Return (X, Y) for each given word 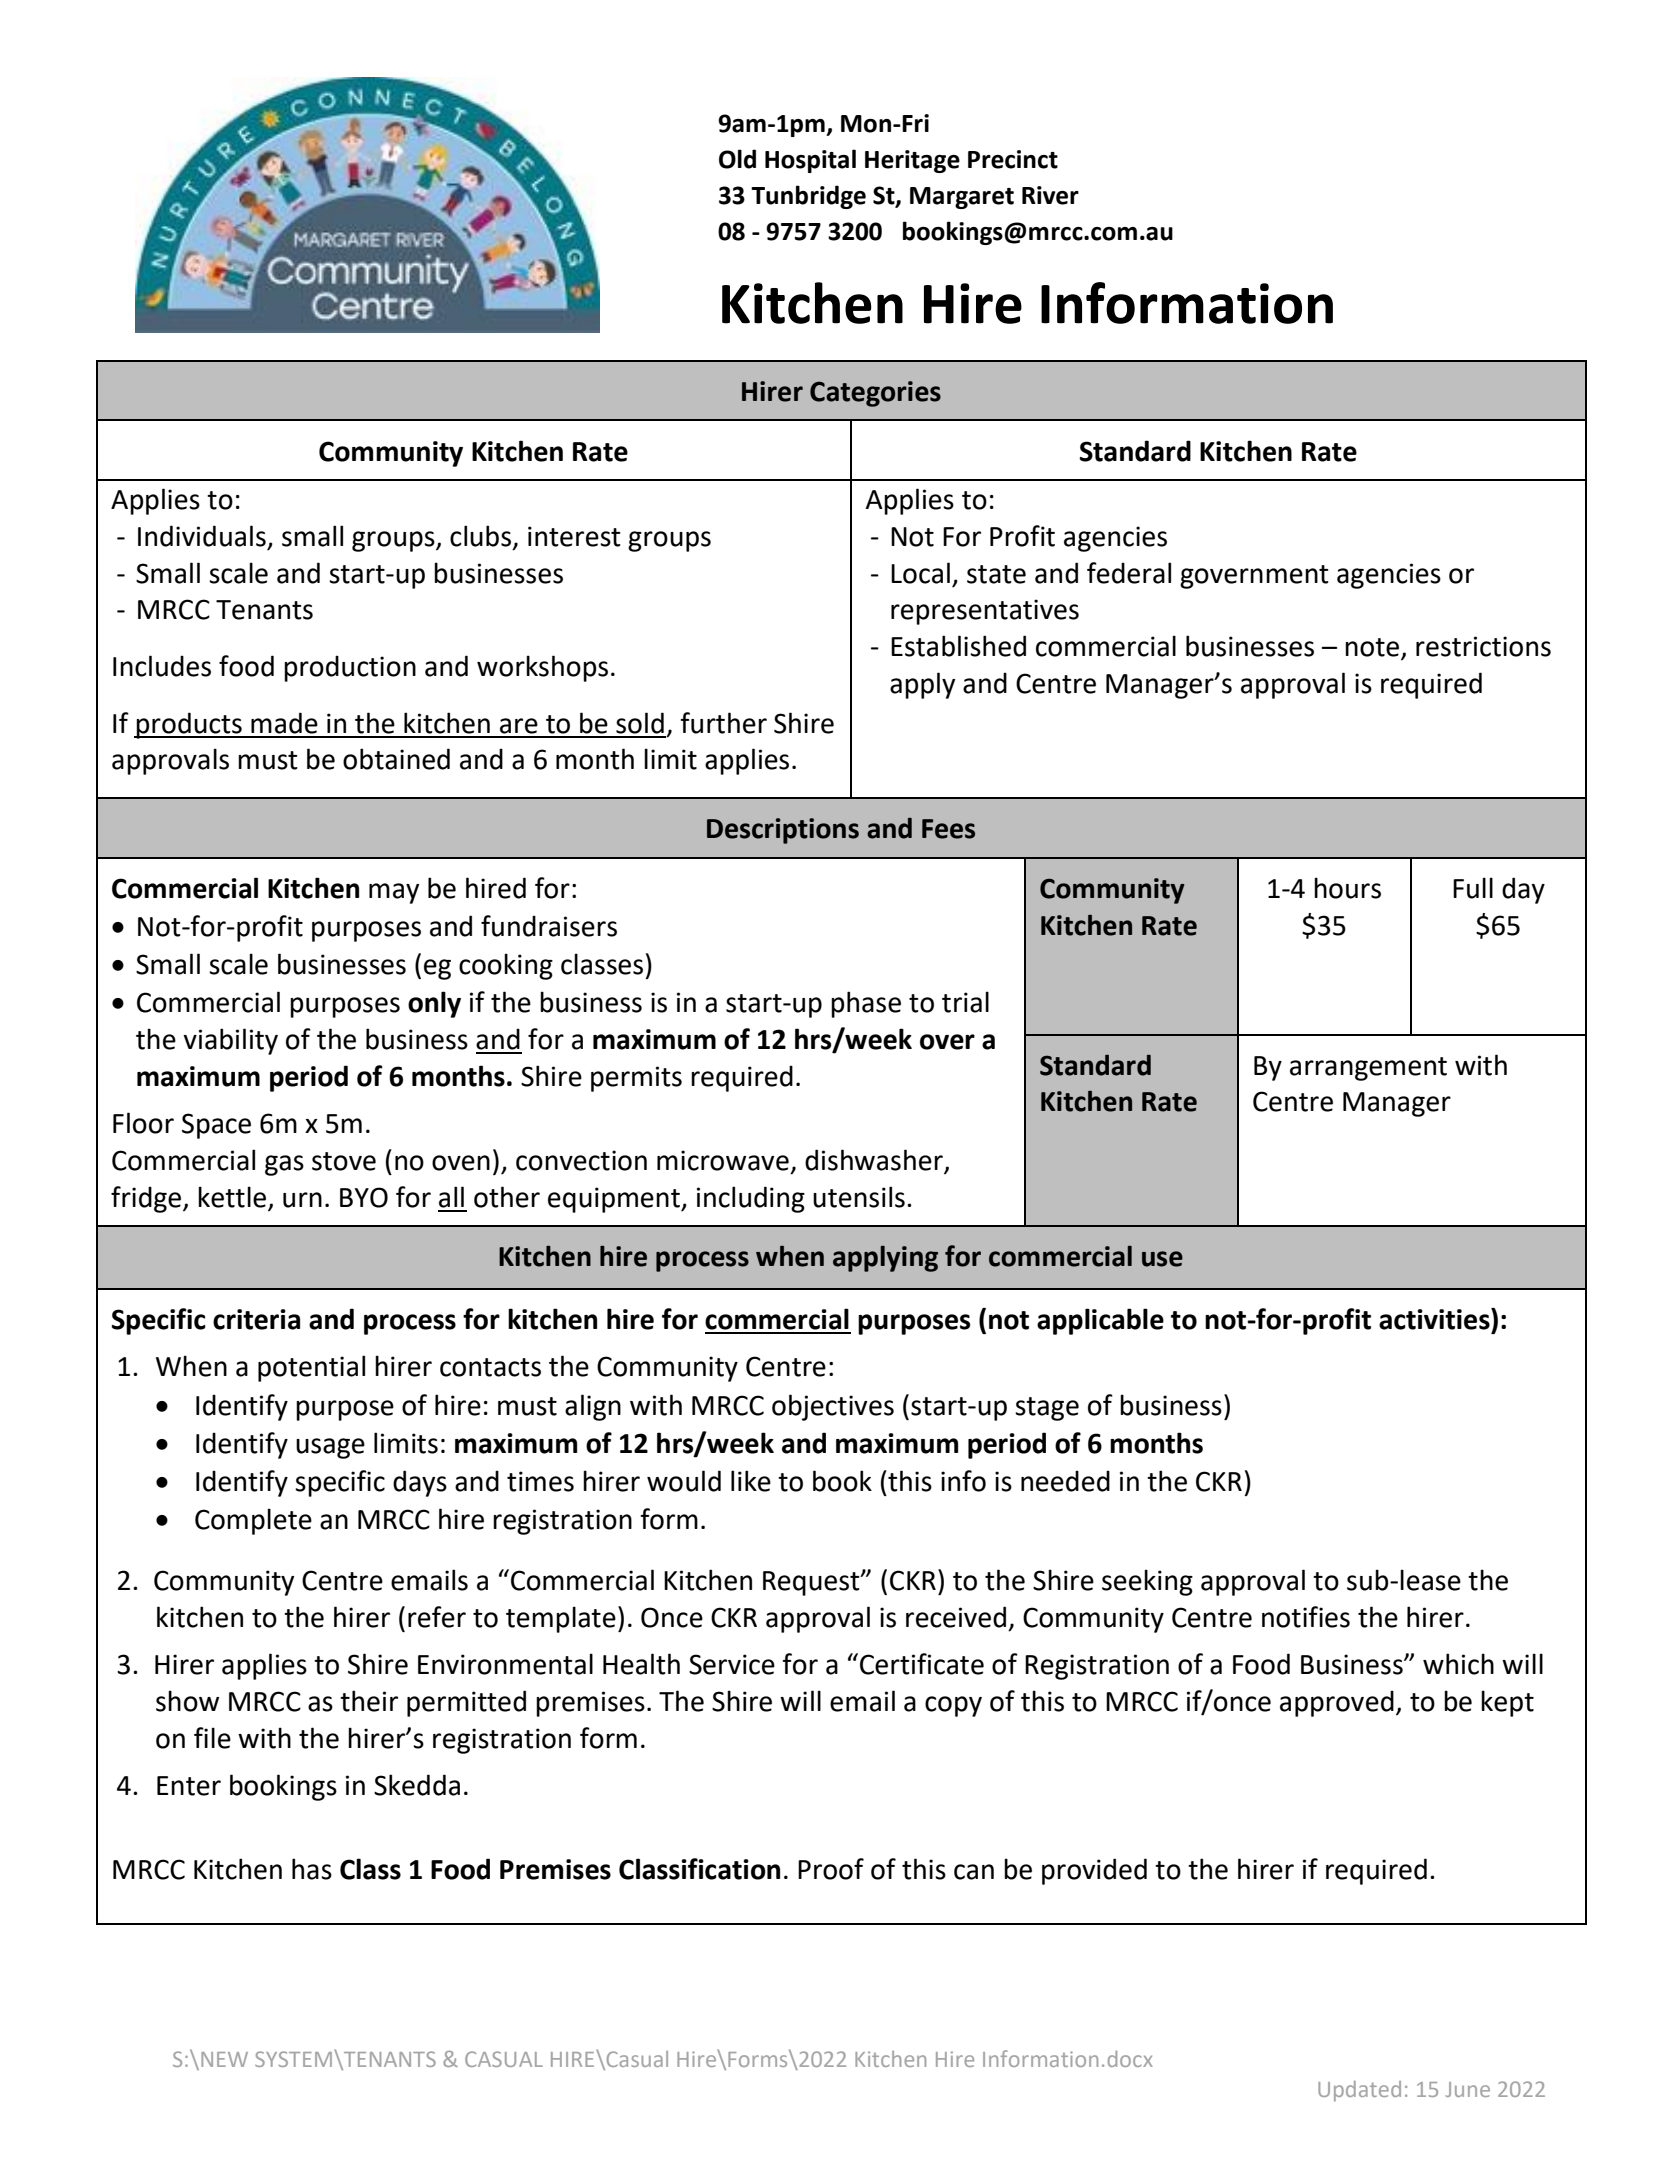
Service (732, 1664)
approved (1337, 1703)
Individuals (202, 536)
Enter (189, 1786)
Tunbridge (808, 197)
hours (1347, 888)
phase (866, 1004)
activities (1435, 1319)
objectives (833, 1407)
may (394, 893)
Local (920, 573)
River (1050, 195)
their (369, 1701)
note (1372, 647)
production (350, 668)
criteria (256, 1319)
